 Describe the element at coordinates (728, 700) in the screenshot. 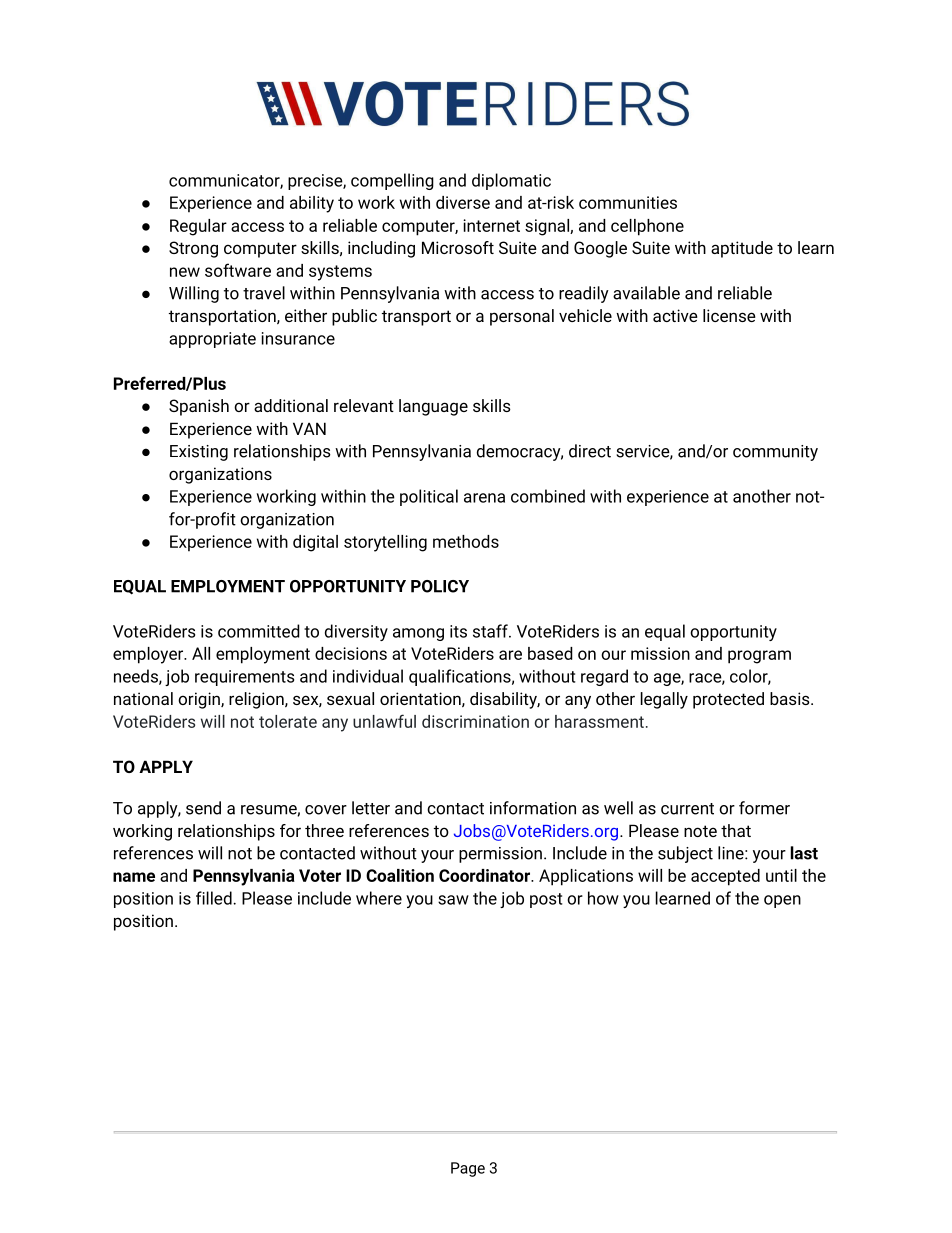

I see `protected` at that location.
